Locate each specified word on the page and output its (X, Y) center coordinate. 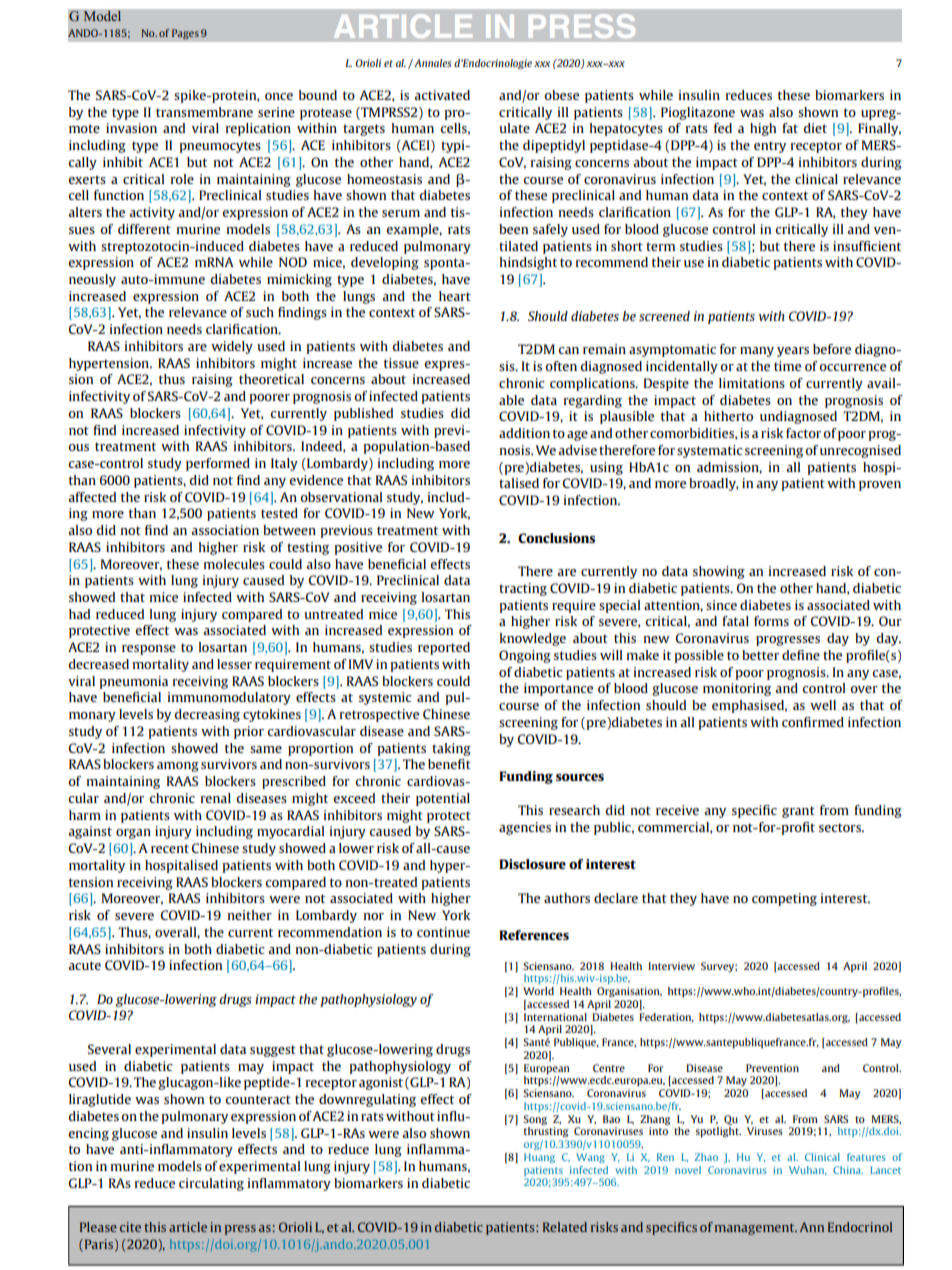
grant (798, 812)
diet (815, 128)
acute (84, 965)
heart (455, 296)
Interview (671, 966)
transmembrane (204, 112)
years (793, 352)
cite (130, 1227)
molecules (234, 564)
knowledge (533, 639)
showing (719, 572)
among (178, 767)
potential (443, 799)
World (538, 991)
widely (232, 347)
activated (442, 95)
